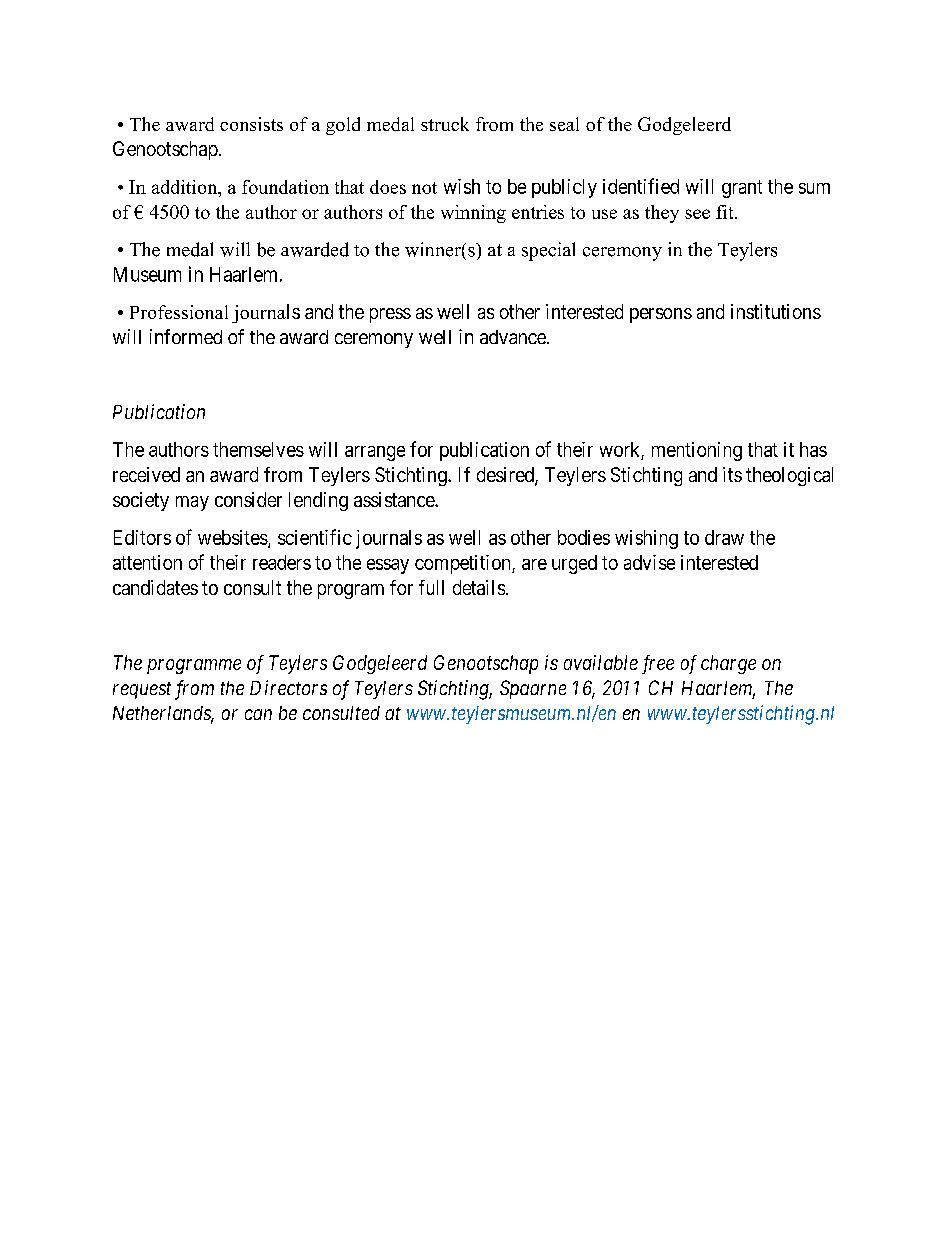 The width and height of the screenshot is (952, 1233). What do you see at coordinates (179, 312) in the screenshot?
I see `Professional` at bounding box center [179, 312].
